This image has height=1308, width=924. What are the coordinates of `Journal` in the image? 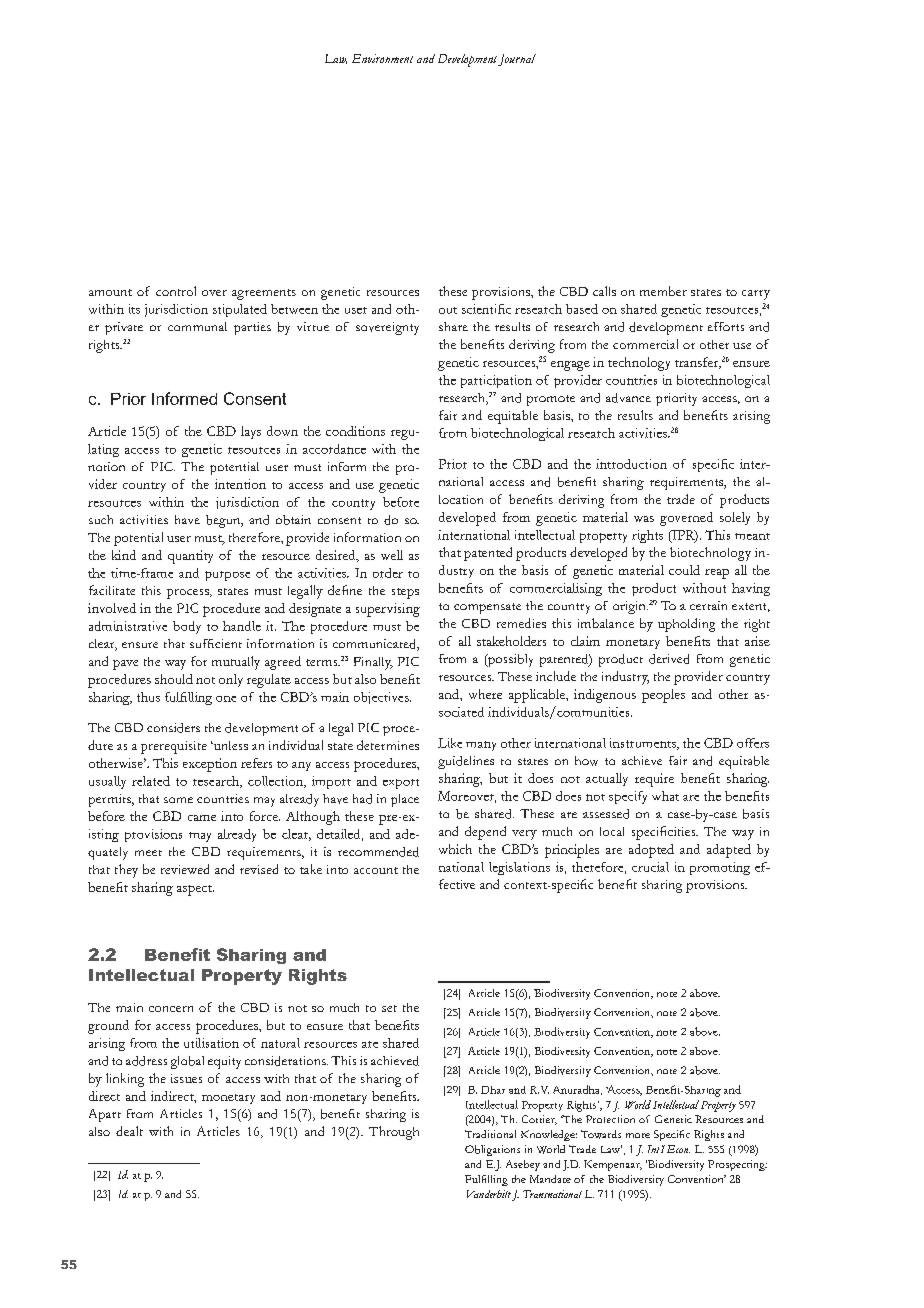 It's located at (517, 60).
